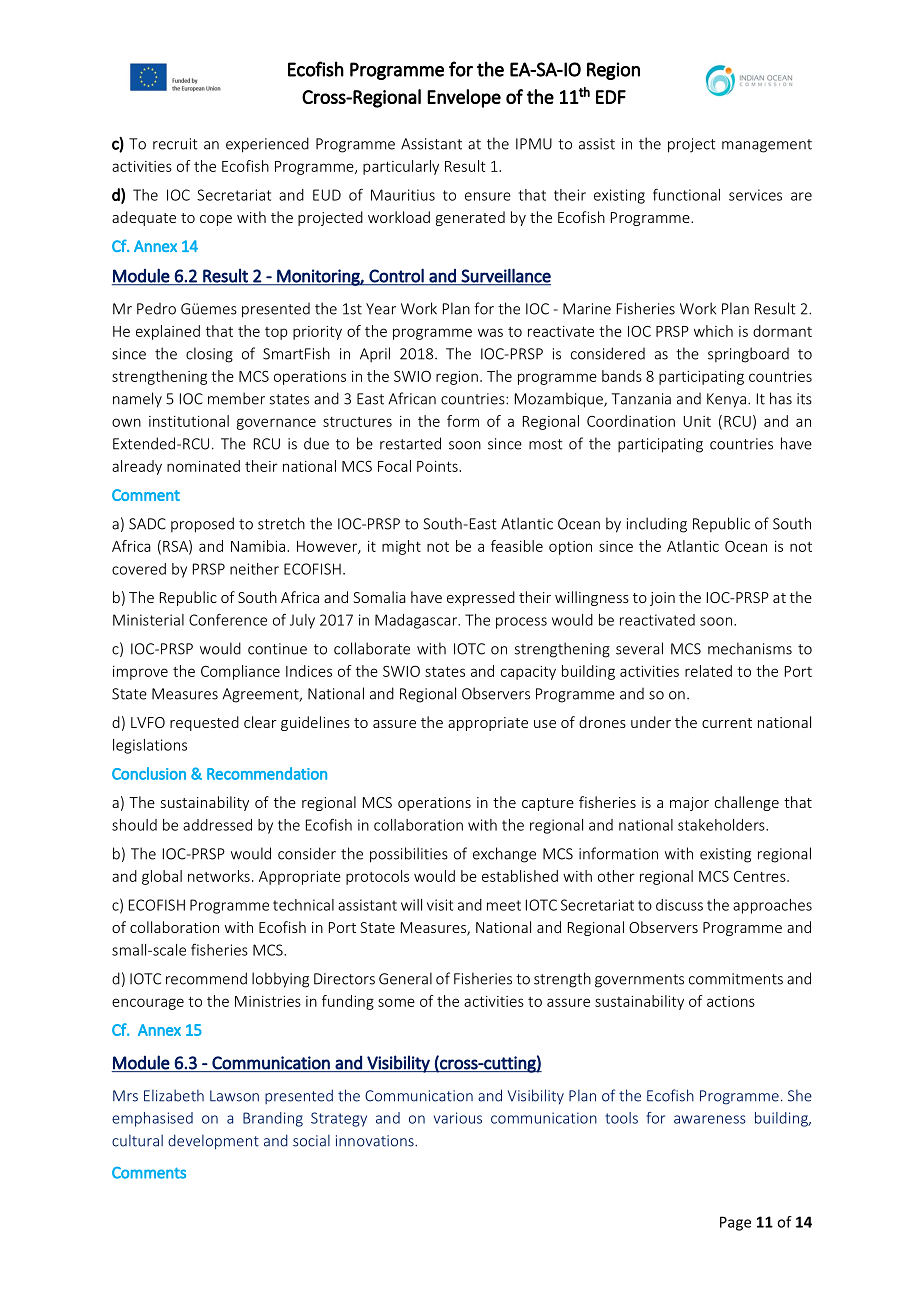 This screenshot has width=924, height=1308. I want to click on proposed, so click(202, 525).
